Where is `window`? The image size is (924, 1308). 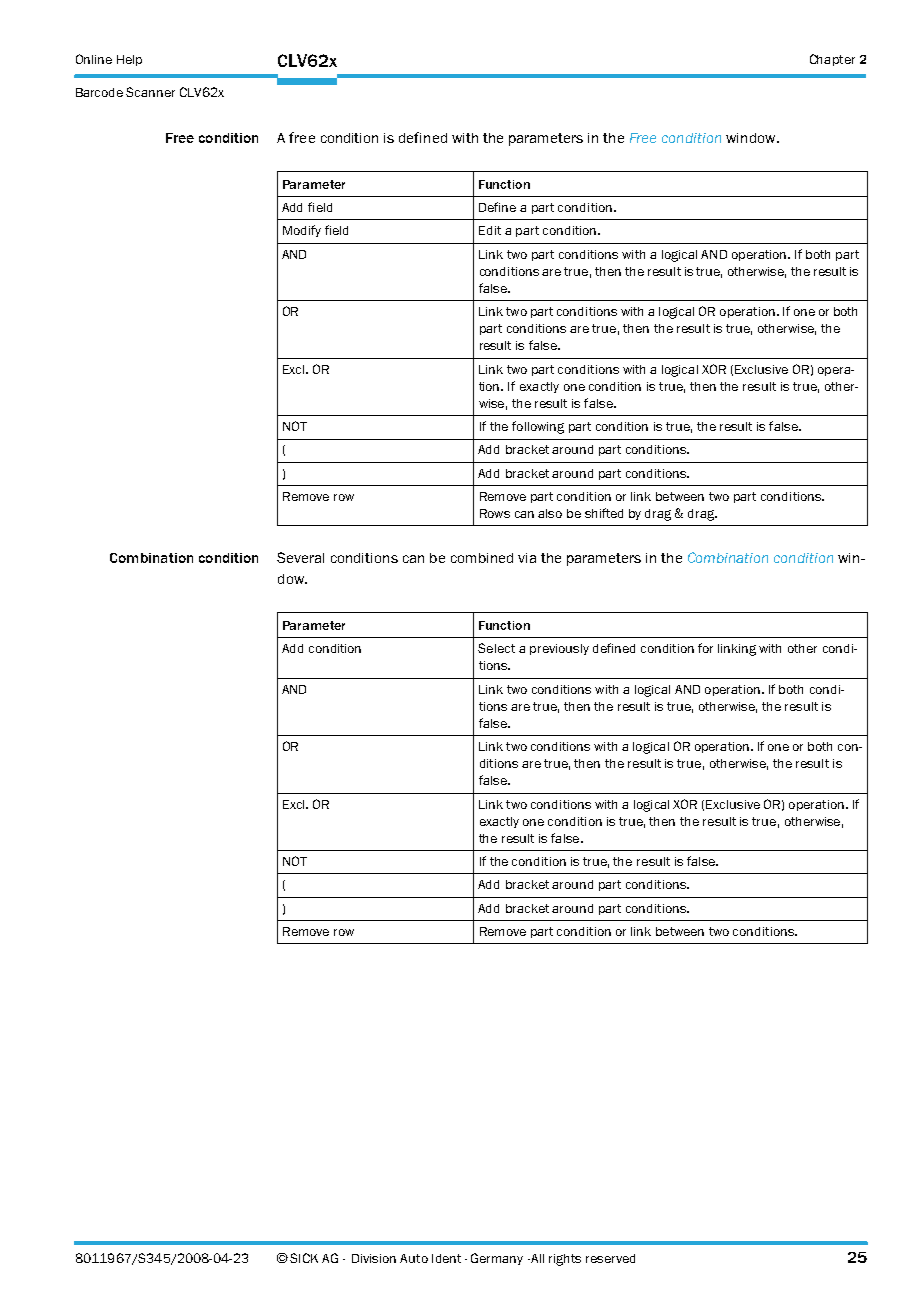
window is located at coordinates (752, 138).
